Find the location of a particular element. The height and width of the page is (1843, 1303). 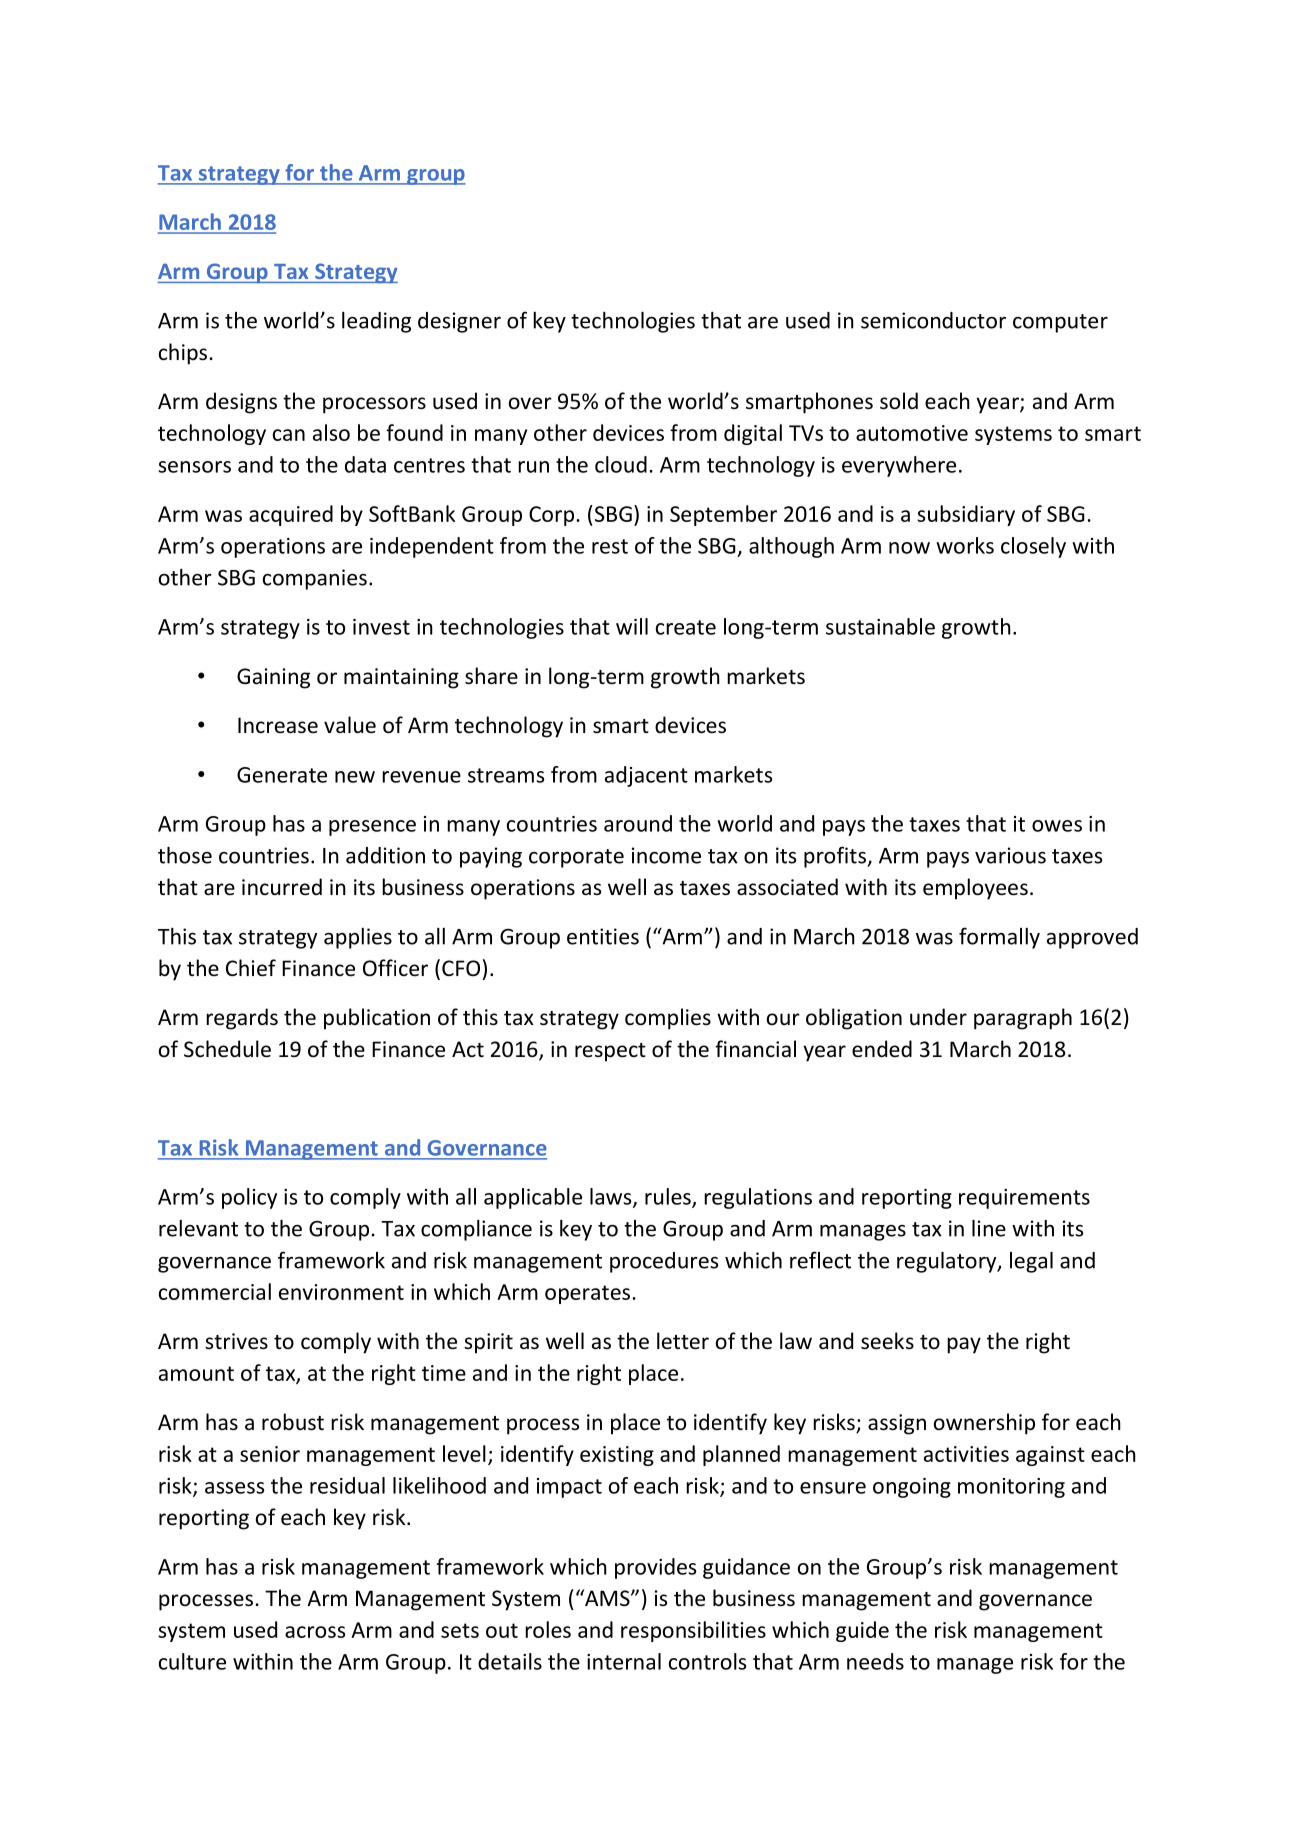

incurred is located at coordinates (282, 887).
